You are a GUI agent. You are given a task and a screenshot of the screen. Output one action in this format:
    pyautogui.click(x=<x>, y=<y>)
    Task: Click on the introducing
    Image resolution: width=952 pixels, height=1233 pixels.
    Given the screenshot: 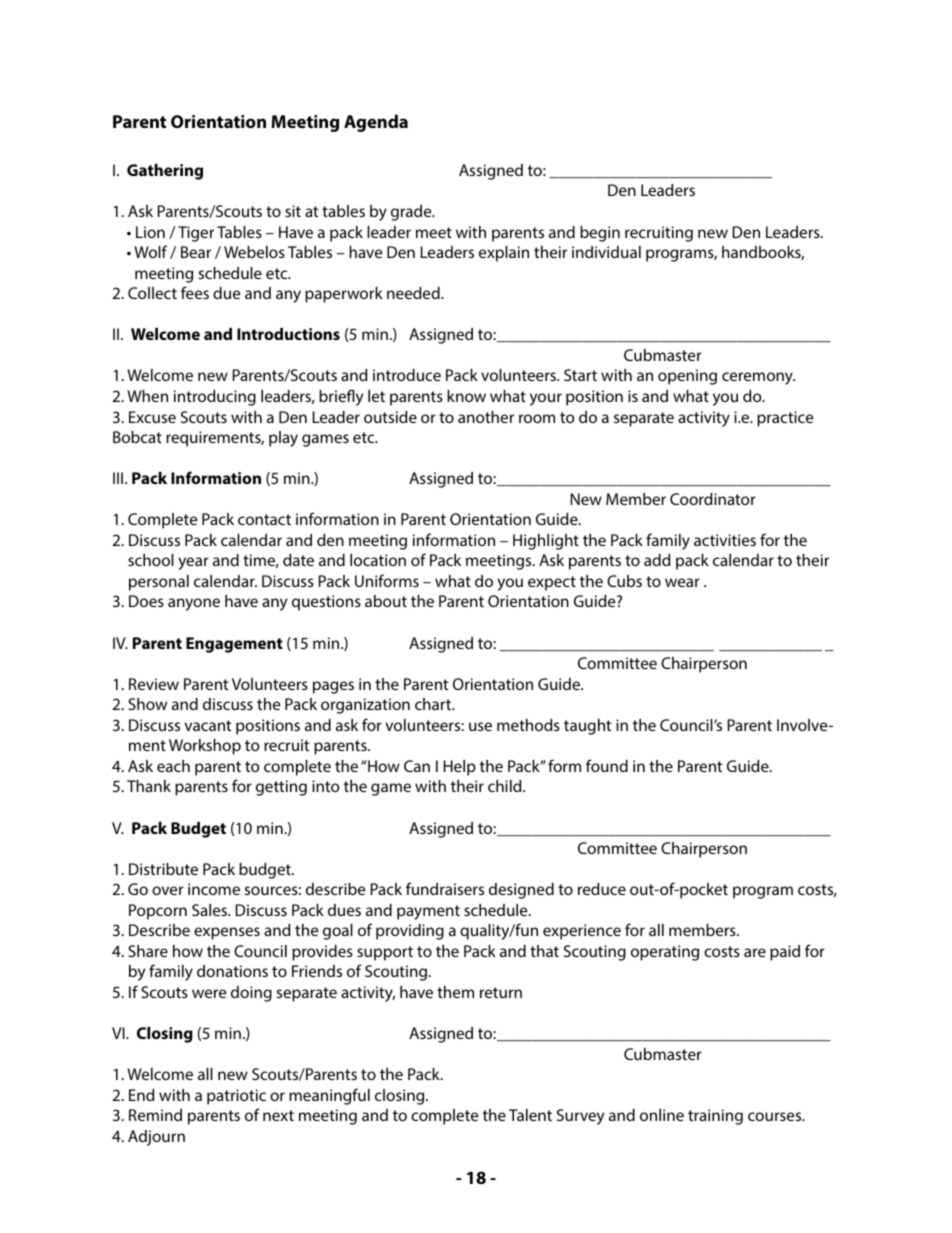 What is the action you would take?
    pyautogui.click(x=215, y=398)
